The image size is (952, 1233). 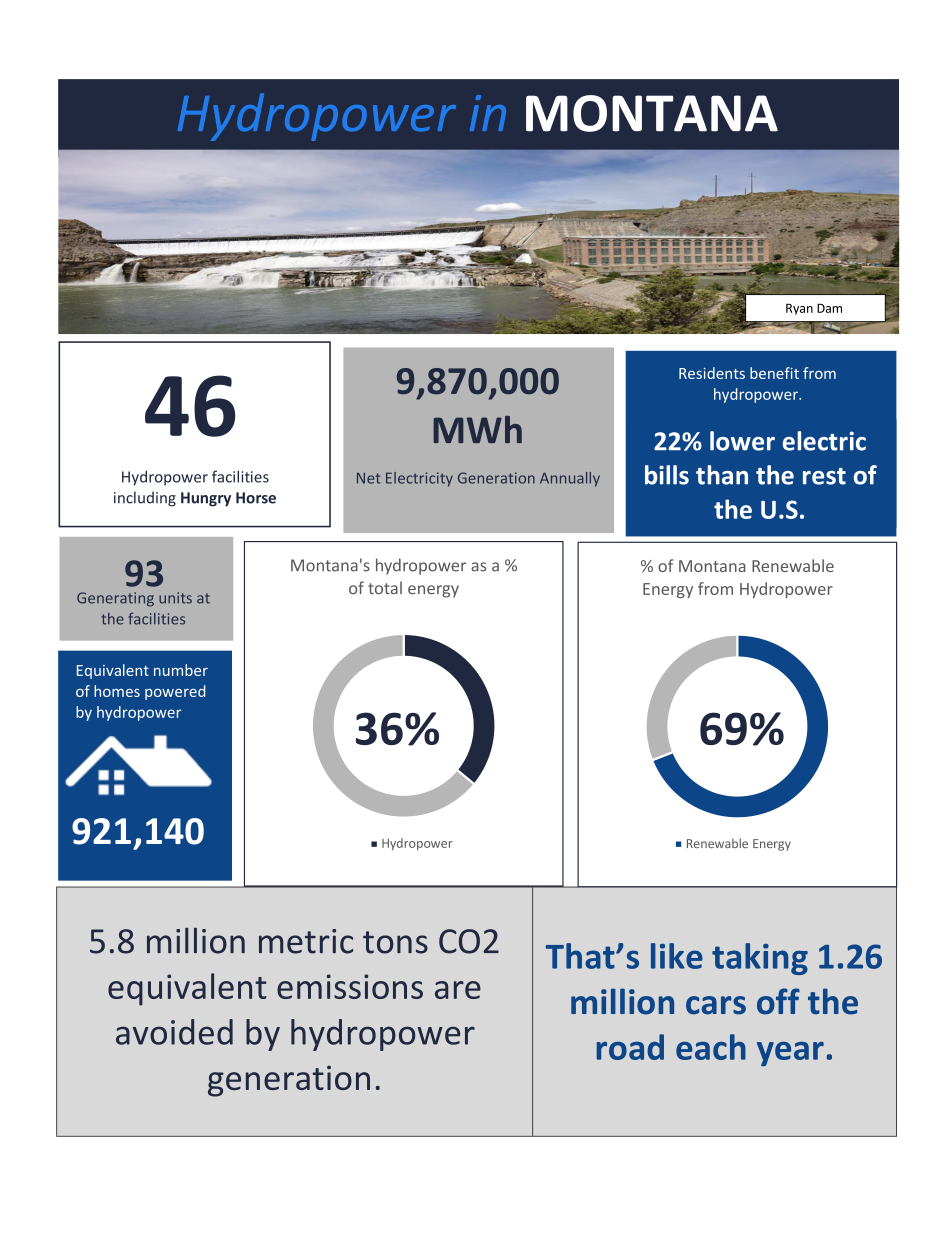 I want to click on each, so click(x=711, y=1047).
